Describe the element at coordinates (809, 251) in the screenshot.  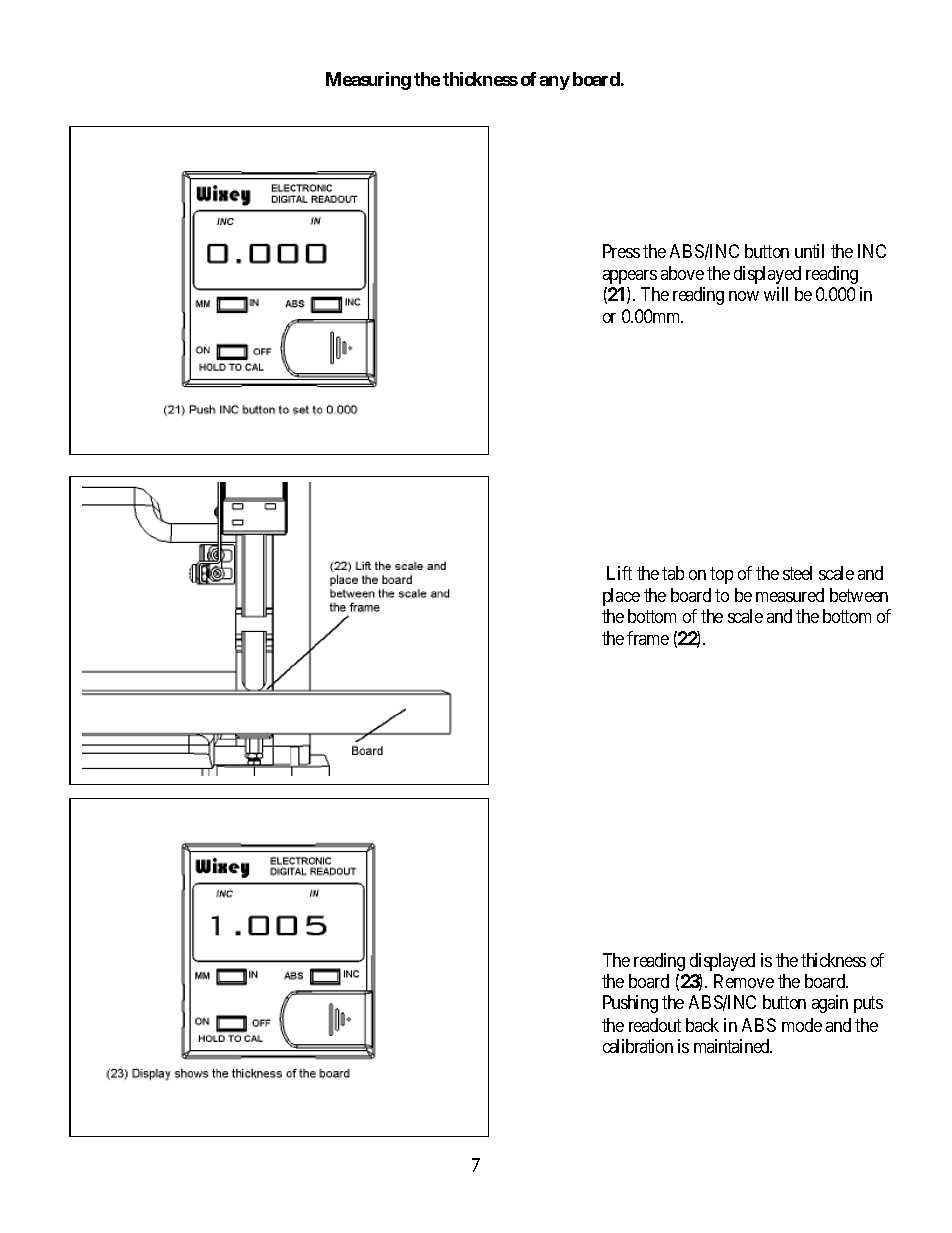
I see `until` at that location.
